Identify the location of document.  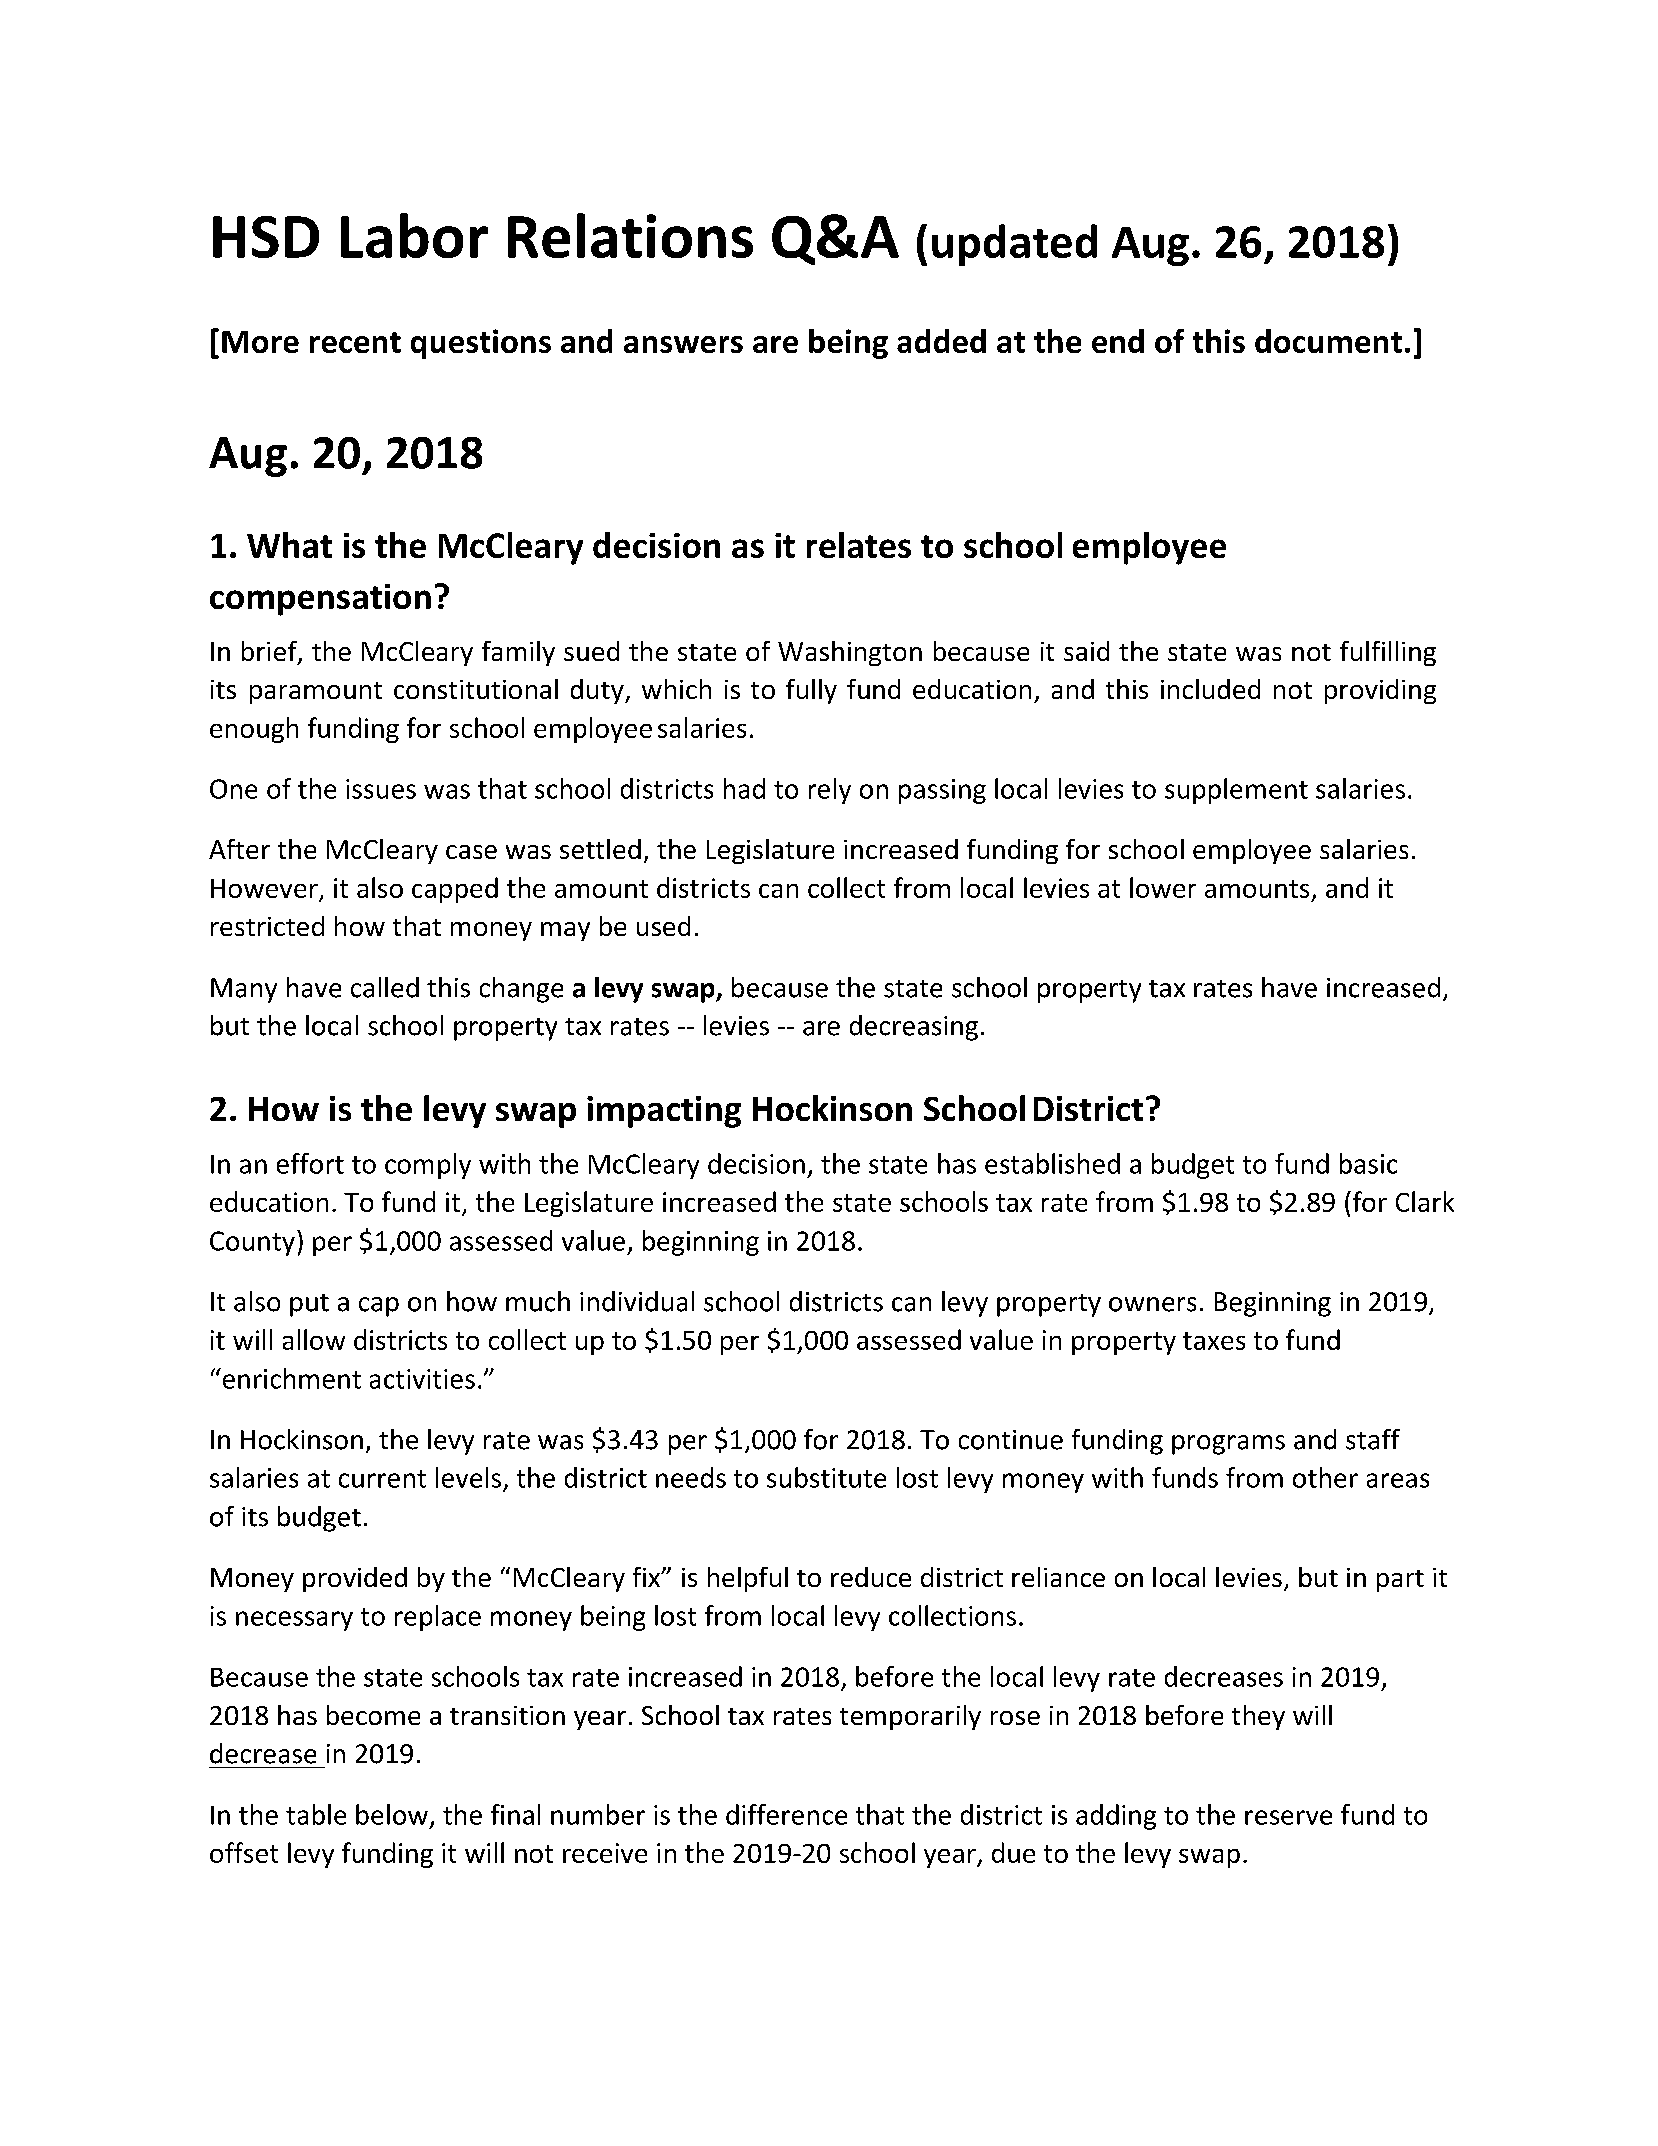
(1328, 341).
